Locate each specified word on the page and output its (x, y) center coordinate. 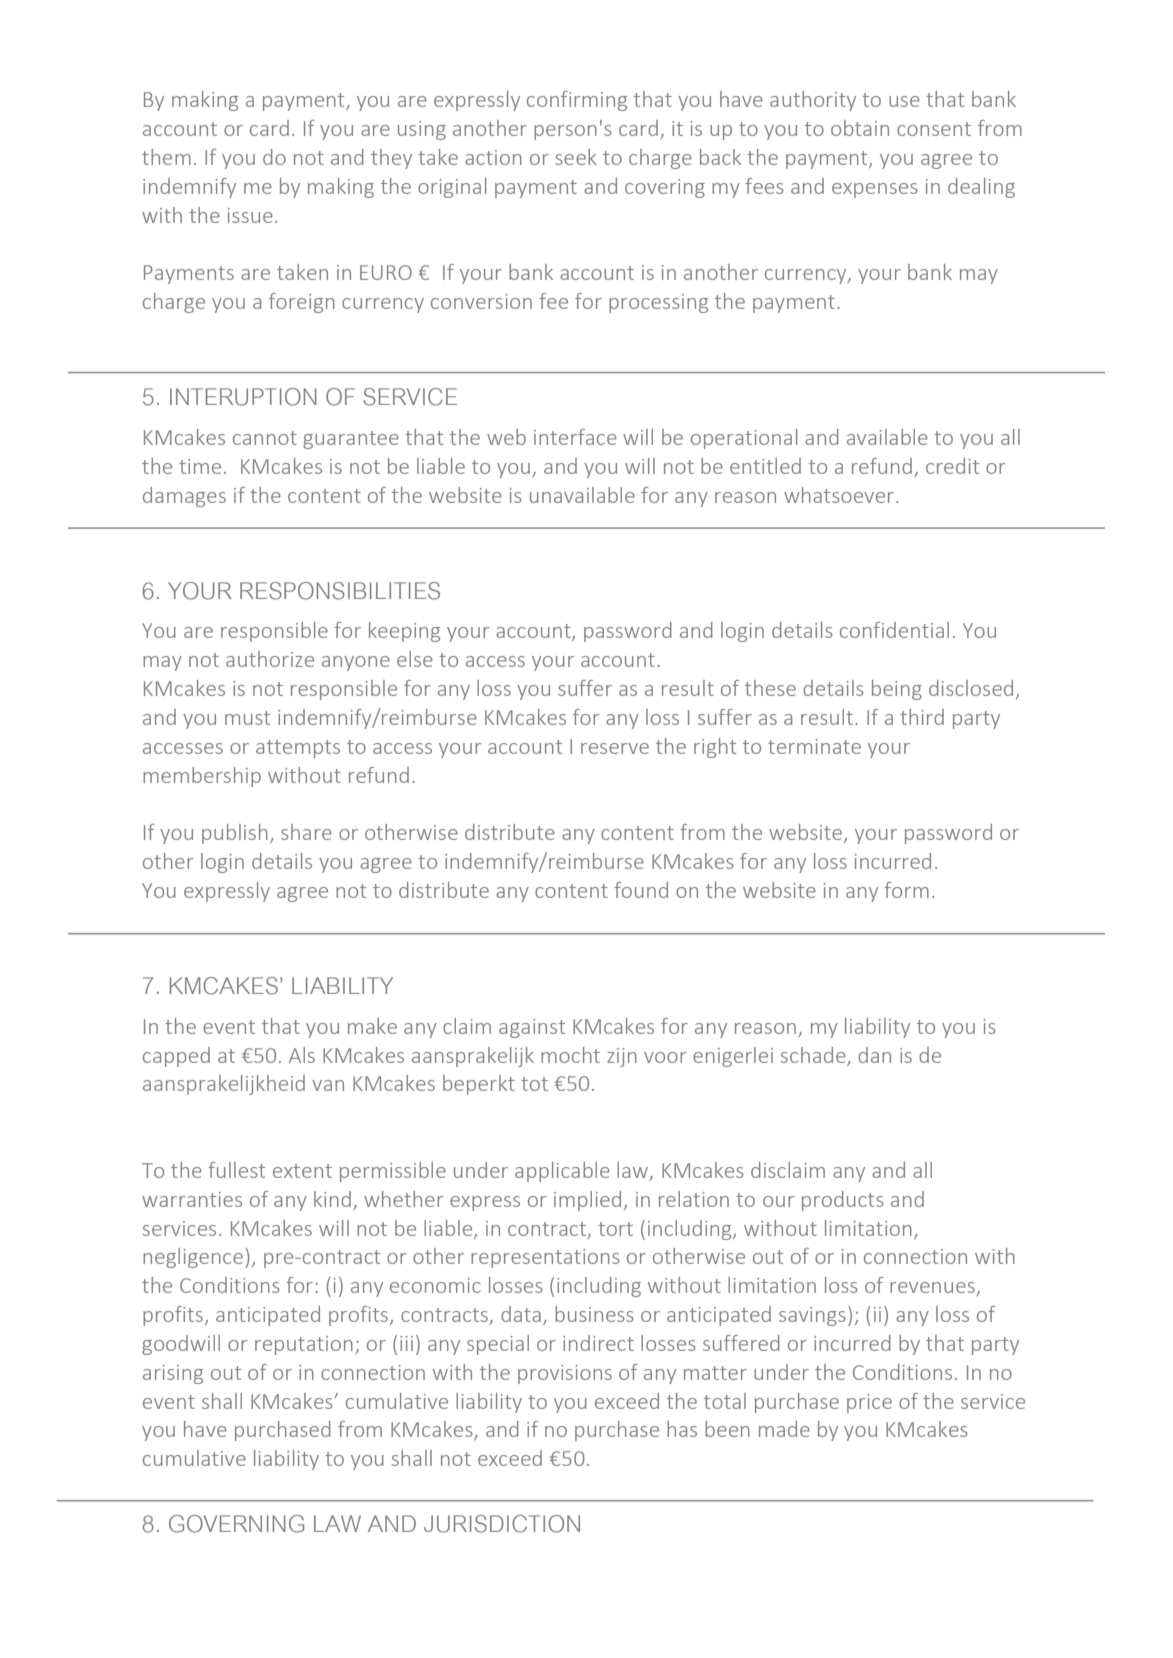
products (843, 1201)
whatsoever (839, 495)
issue (250, 215)
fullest (236, 1170)
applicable (562, 1172)
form (906, 890)
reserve (615, 748)
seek (576, 157)
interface (575, 437)
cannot (265, 438)
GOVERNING (236, 1524)
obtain (860, 128)
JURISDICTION (502, 1524)
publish (235, 834)
